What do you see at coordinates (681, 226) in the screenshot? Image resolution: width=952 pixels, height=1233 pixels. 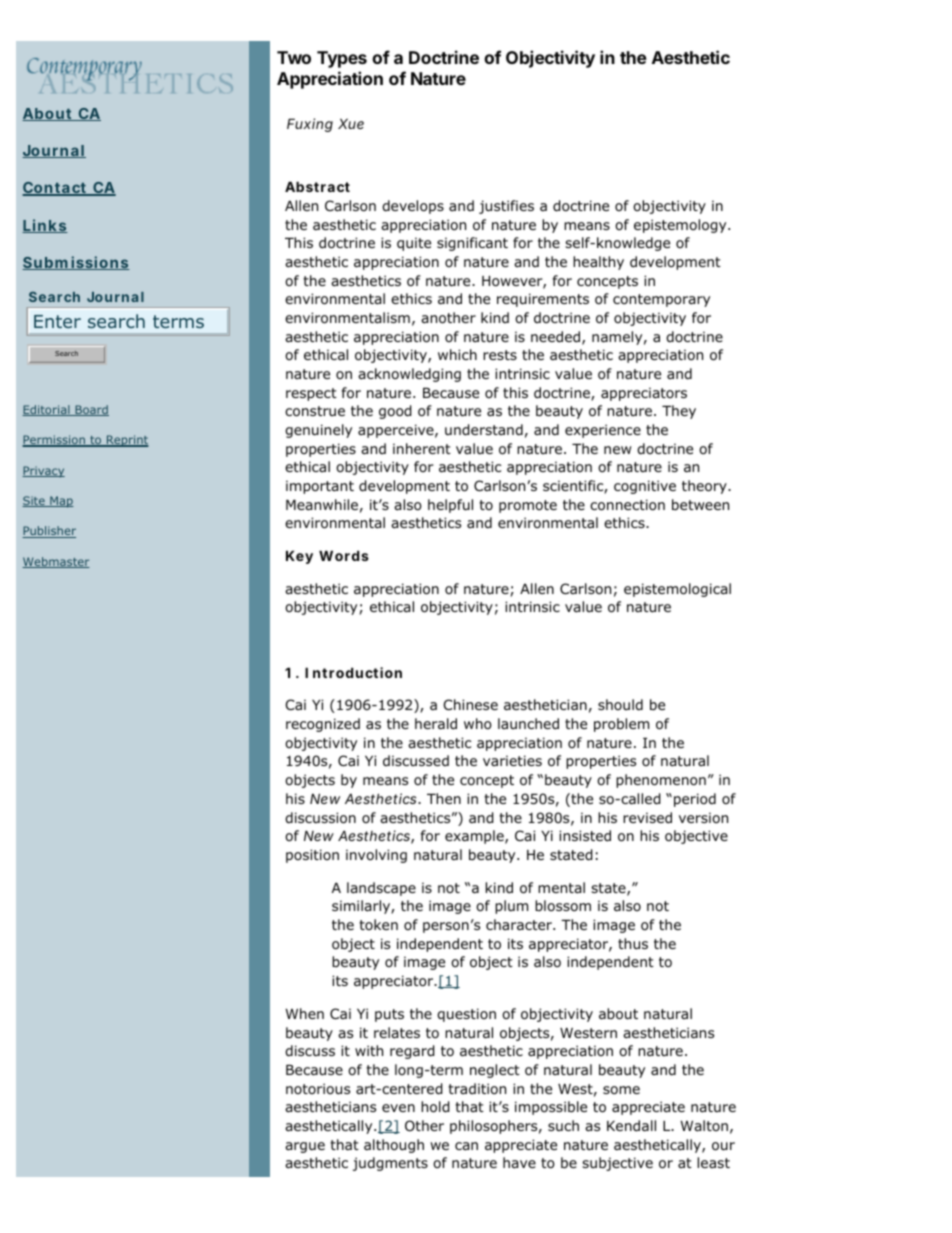 I see `epistemology` at bounding box center [681, 226].
